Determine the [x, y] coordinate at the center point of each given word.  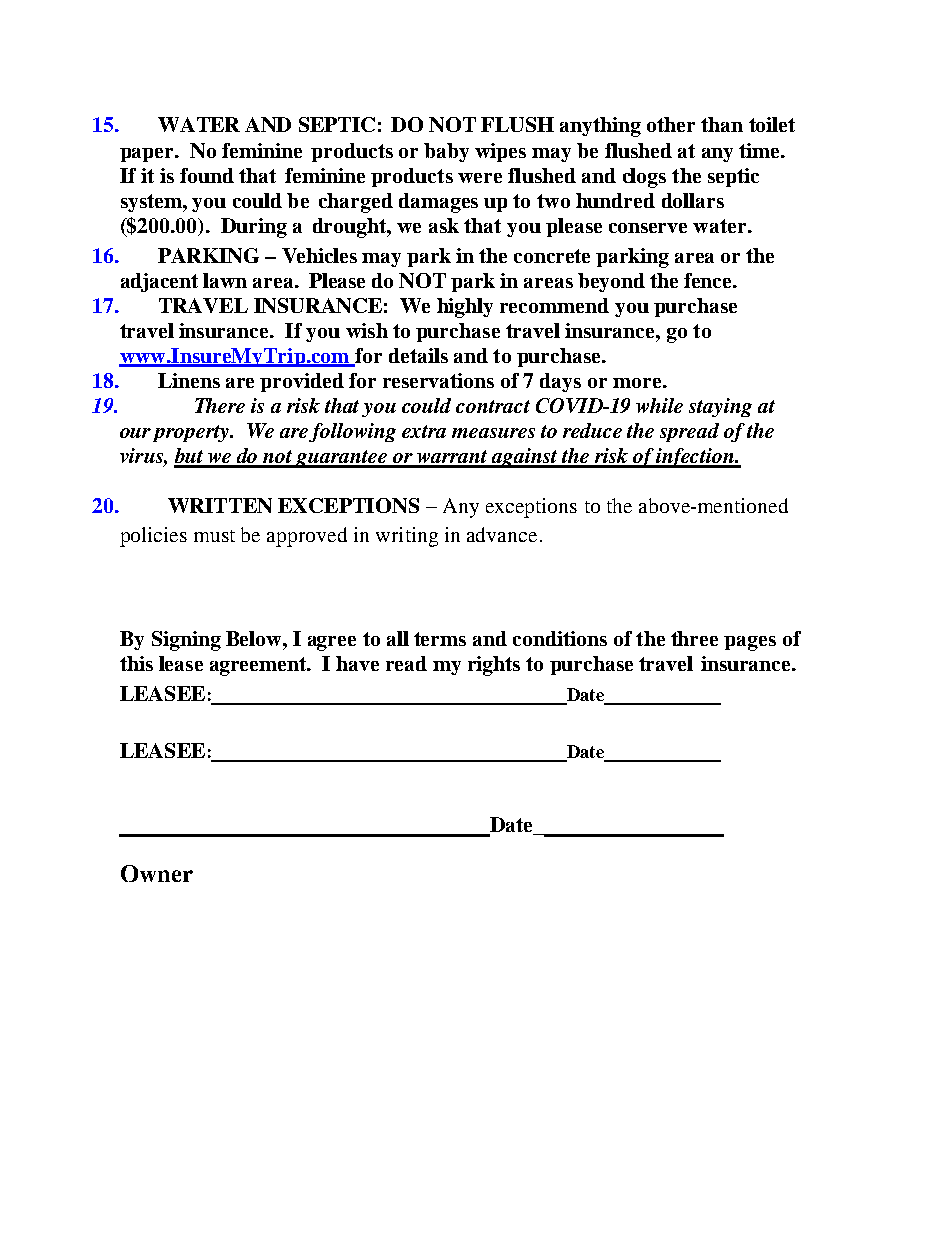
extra [424, 431]
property [192, 433]
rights [494, 666]
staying [720, 407]
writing [407, 537]
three [694, 638]
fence [709, 280]
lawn [225, 280]
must [214, 536]
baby [446, 152]
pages [750, 643]
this [136, 663]
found [207, 175]
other [671, 124]
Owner [157, 873]
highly [465, 308]
